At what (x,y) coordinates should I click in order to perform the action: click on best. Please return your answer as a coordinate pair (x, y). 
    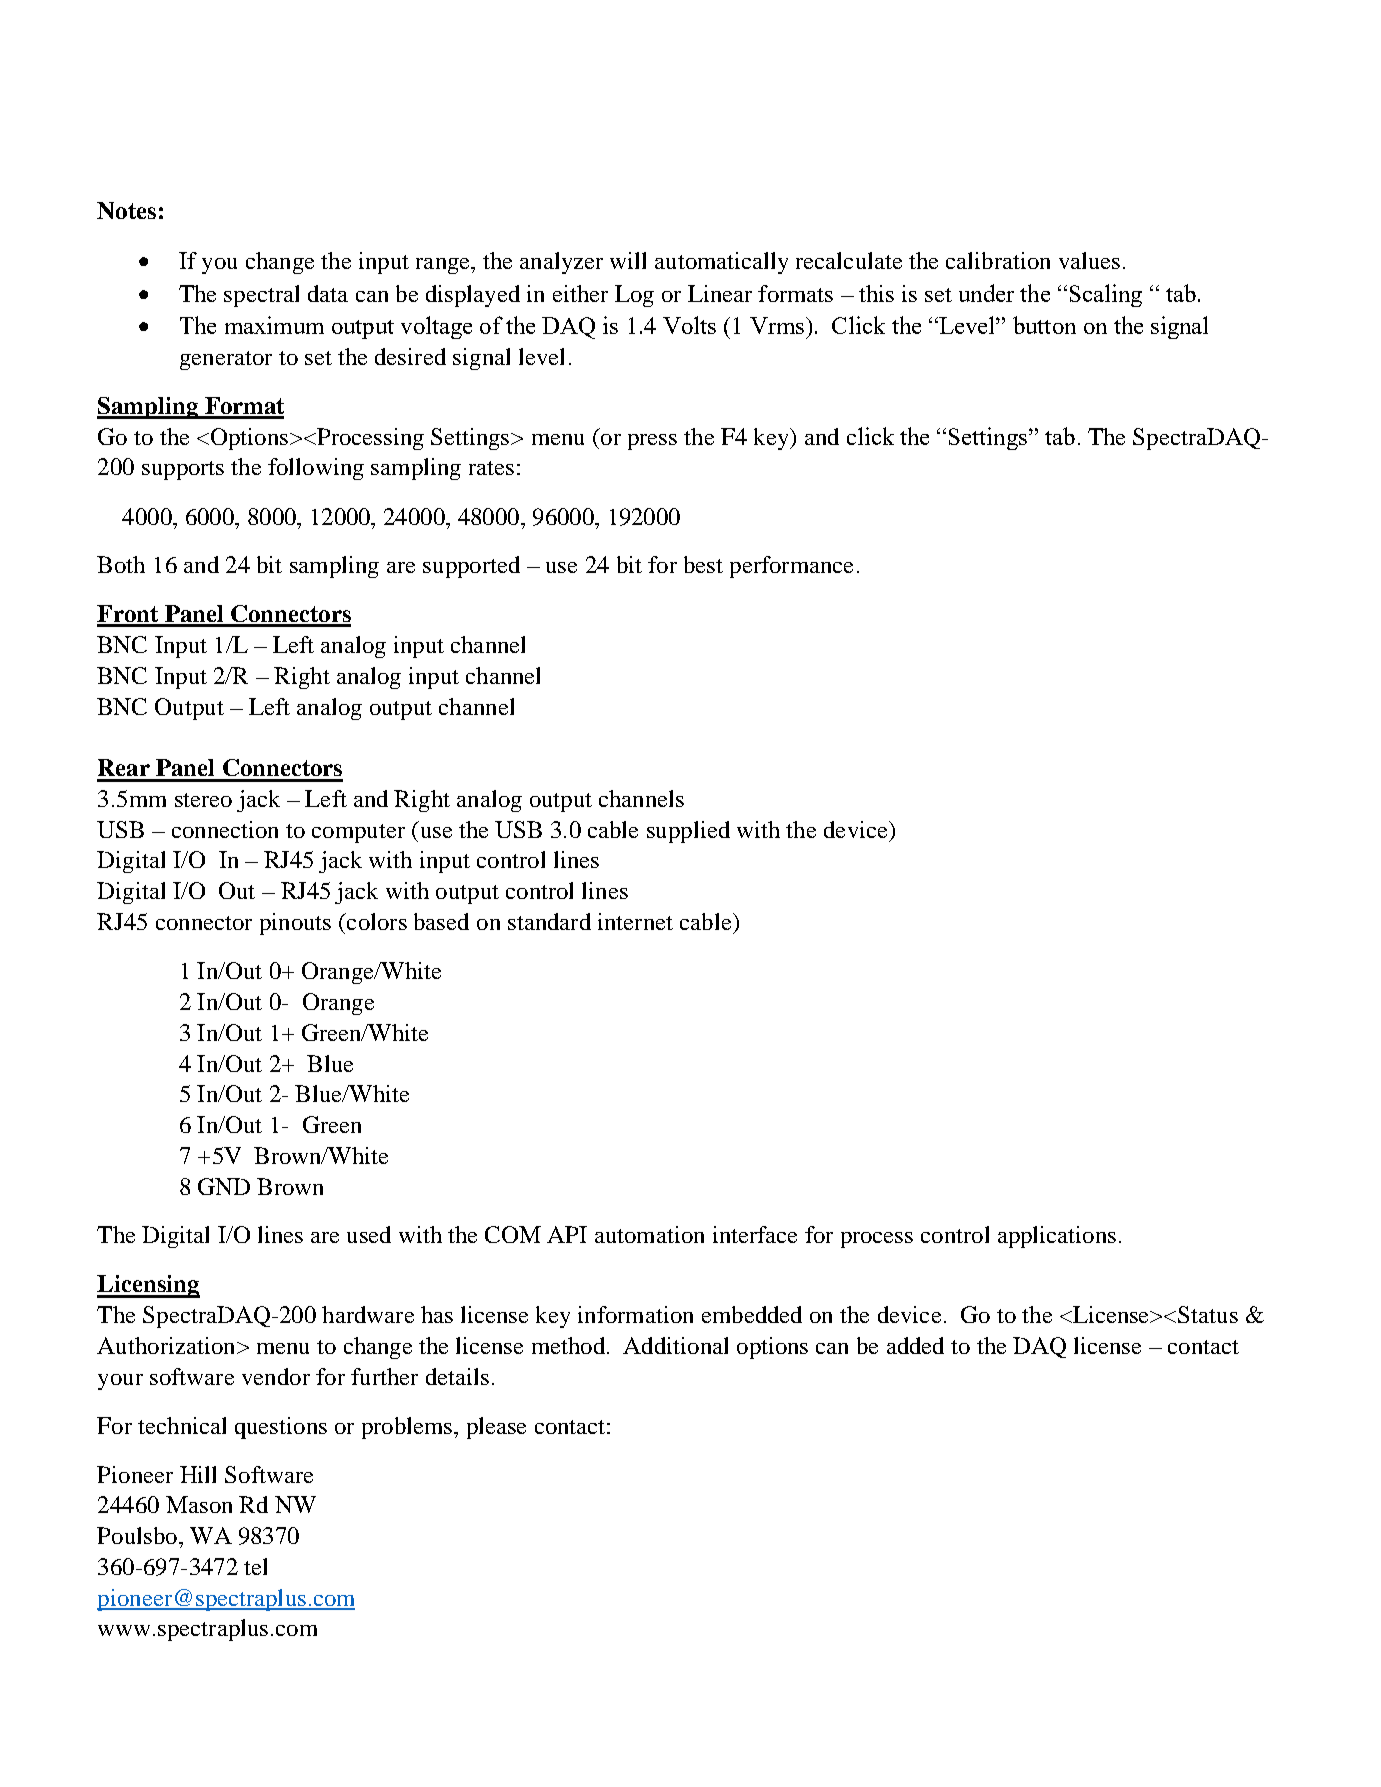
    Looking at the image, I should click on (703, 564).
